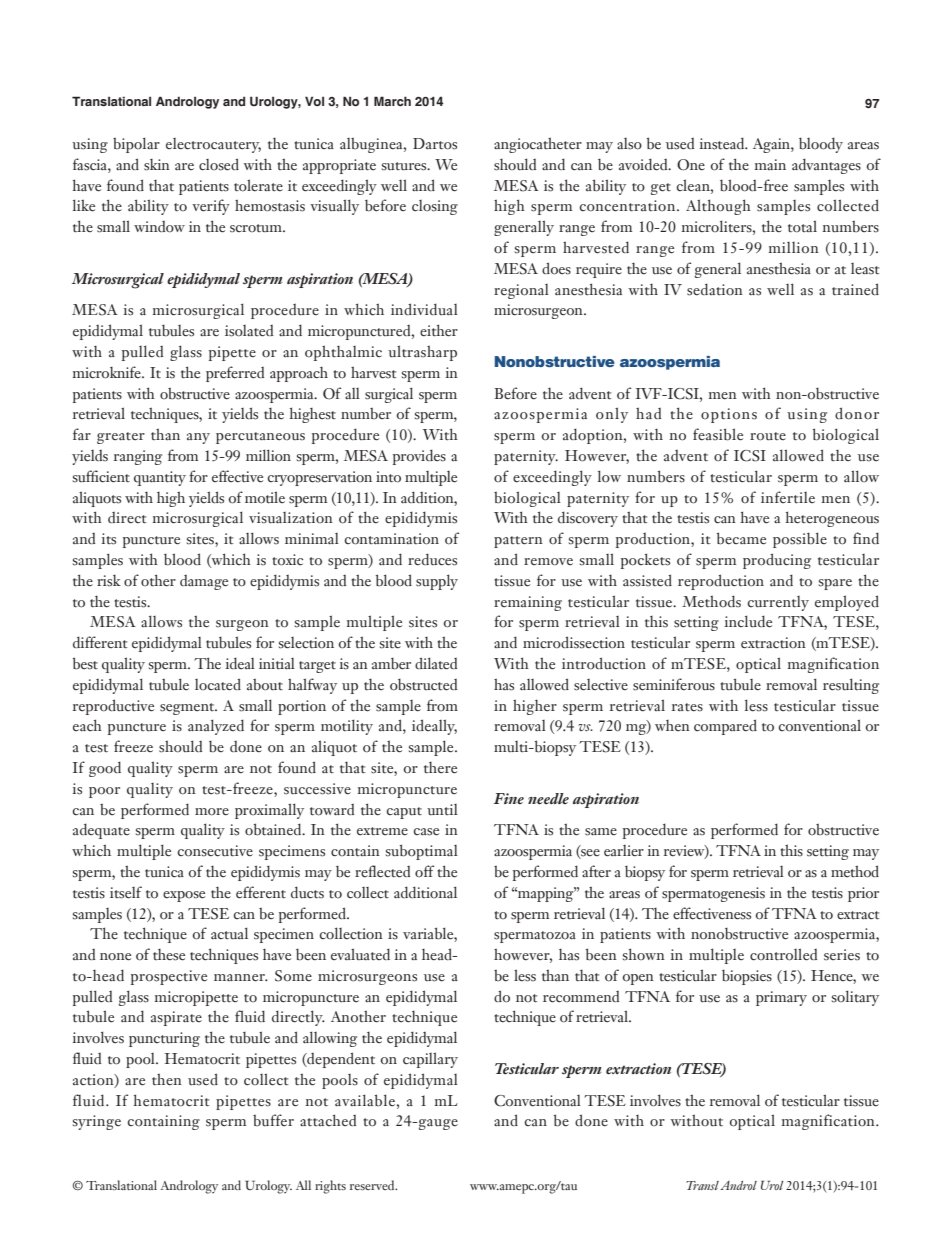 The height and width of the page is (1247, 952). I want to click on options, so click(729, 415).
